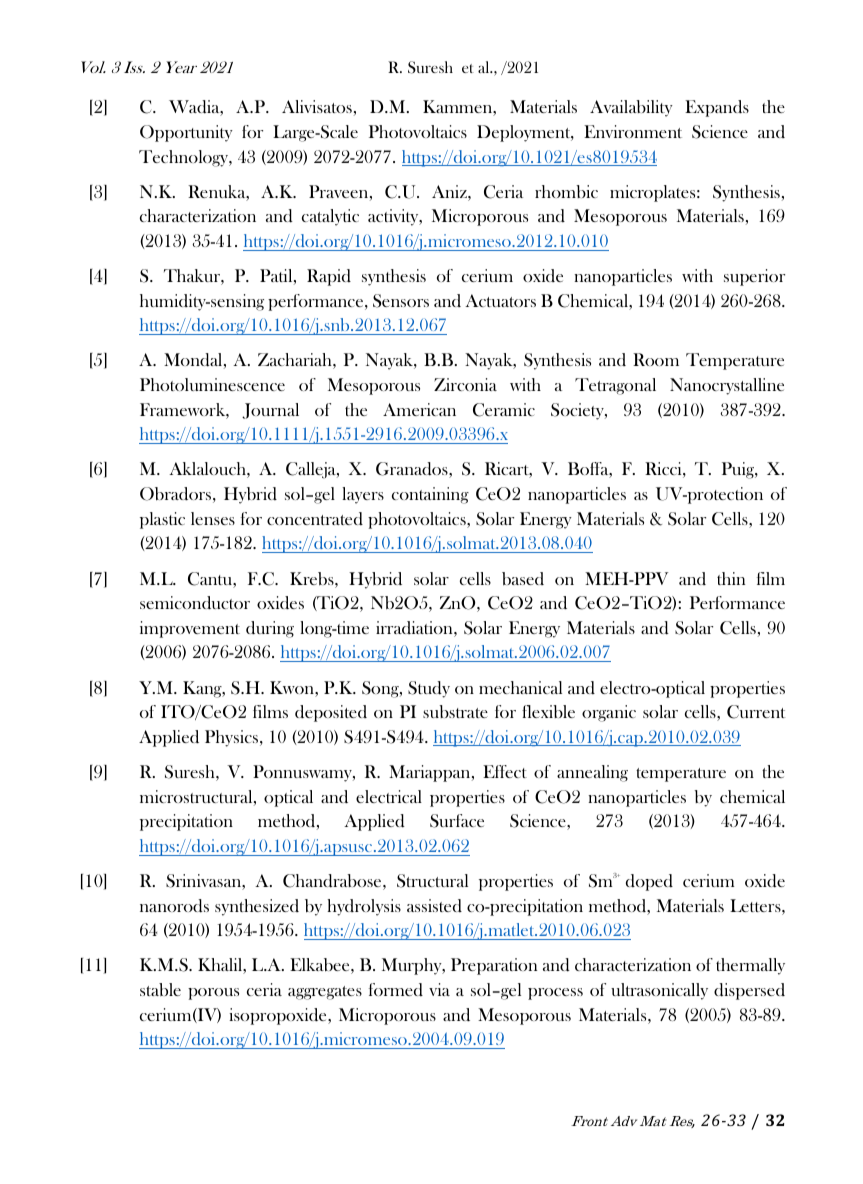  I want to click on via, so click(439, 989).
